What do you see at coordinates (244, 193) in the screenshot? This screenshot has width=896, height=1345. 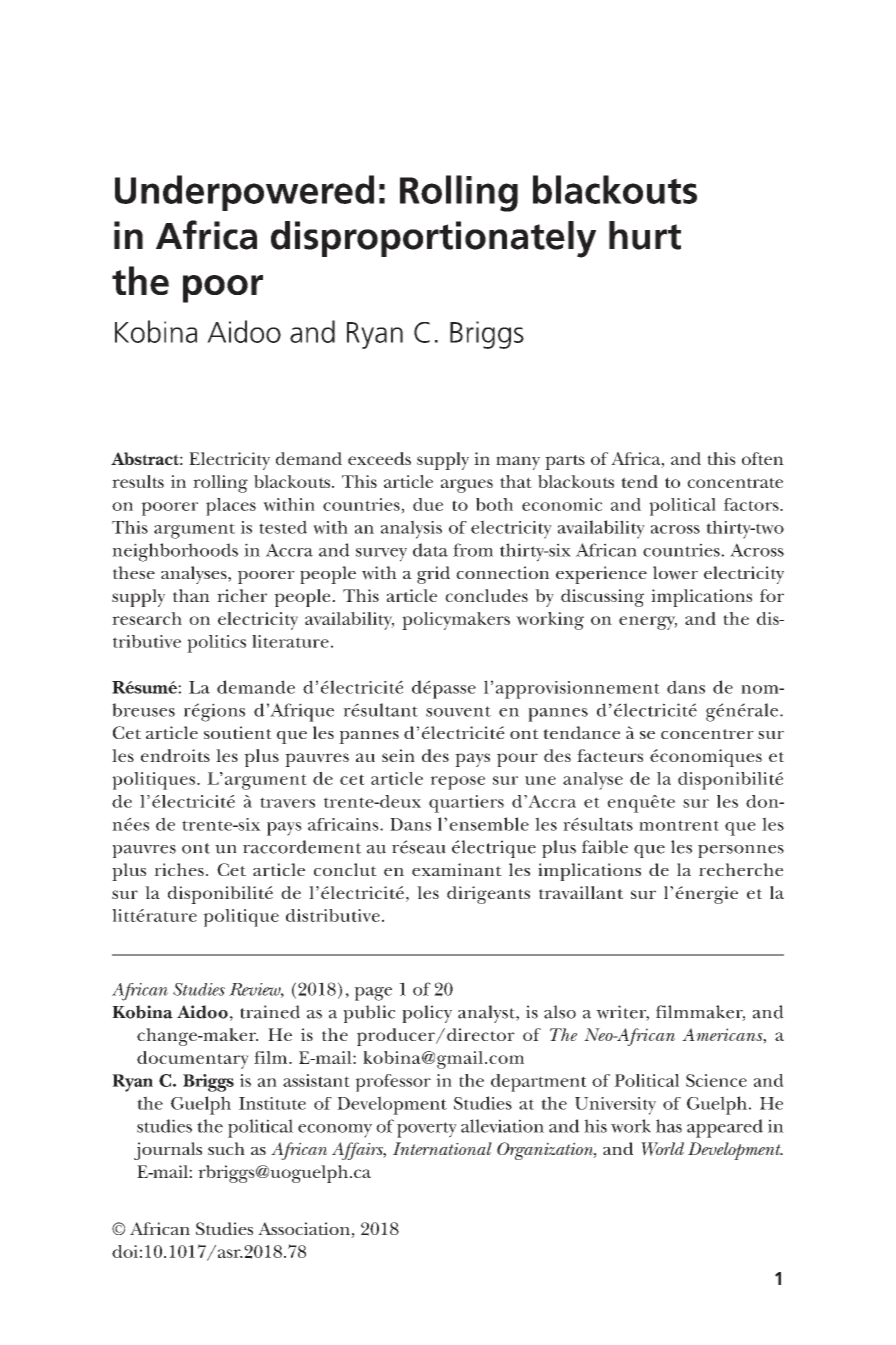 I see `Underpowered` at bounding box center [244, 193].
